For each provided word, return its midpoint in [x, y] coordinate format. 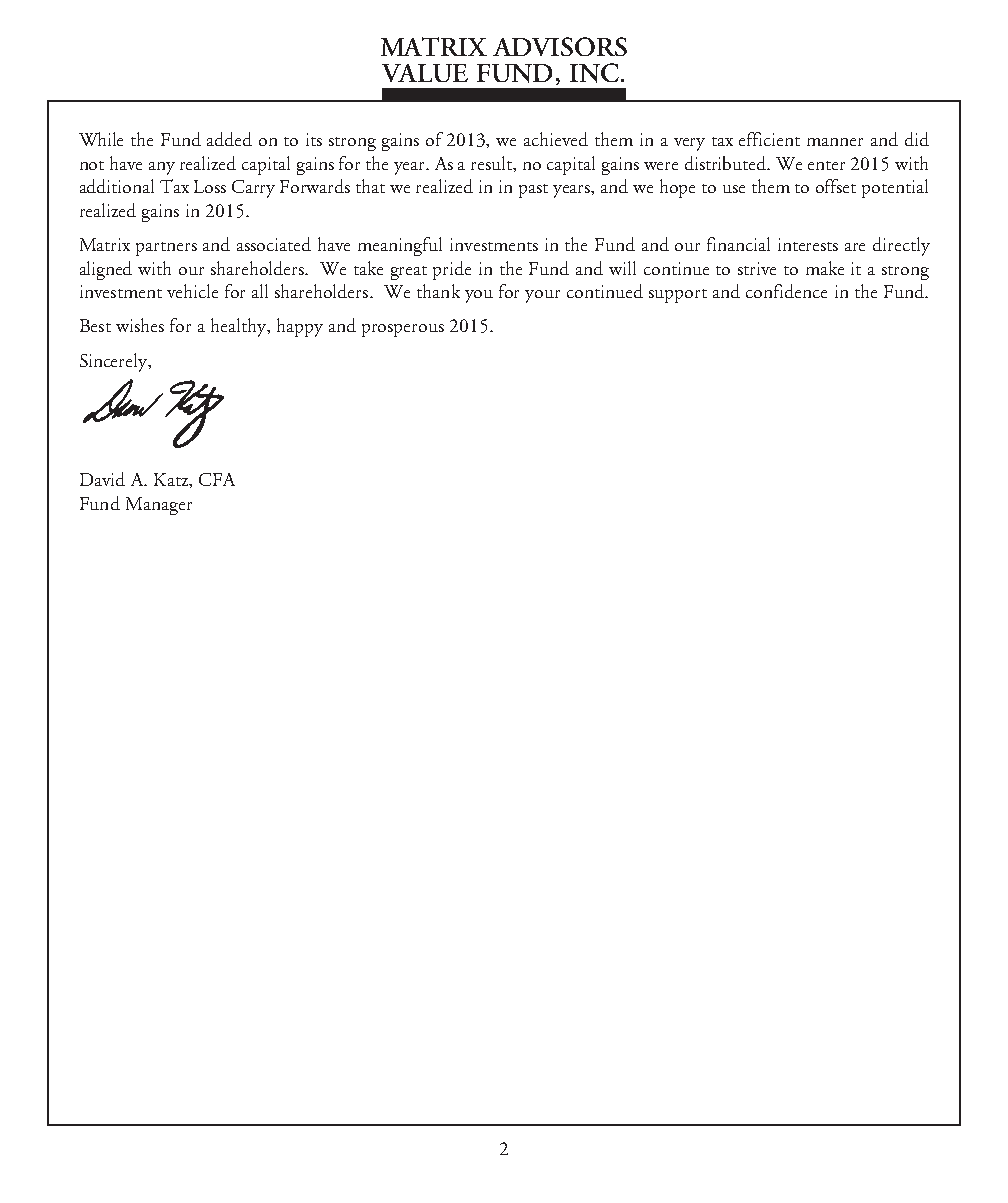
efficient [769, 139]
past [533, 191]
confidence [786, 291]
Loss [210, 186]
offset [836, 186]
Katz [172, 479]
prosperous [403, 330]
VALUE [425, 73]
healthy [240, 327]
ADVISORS [560, 46]
